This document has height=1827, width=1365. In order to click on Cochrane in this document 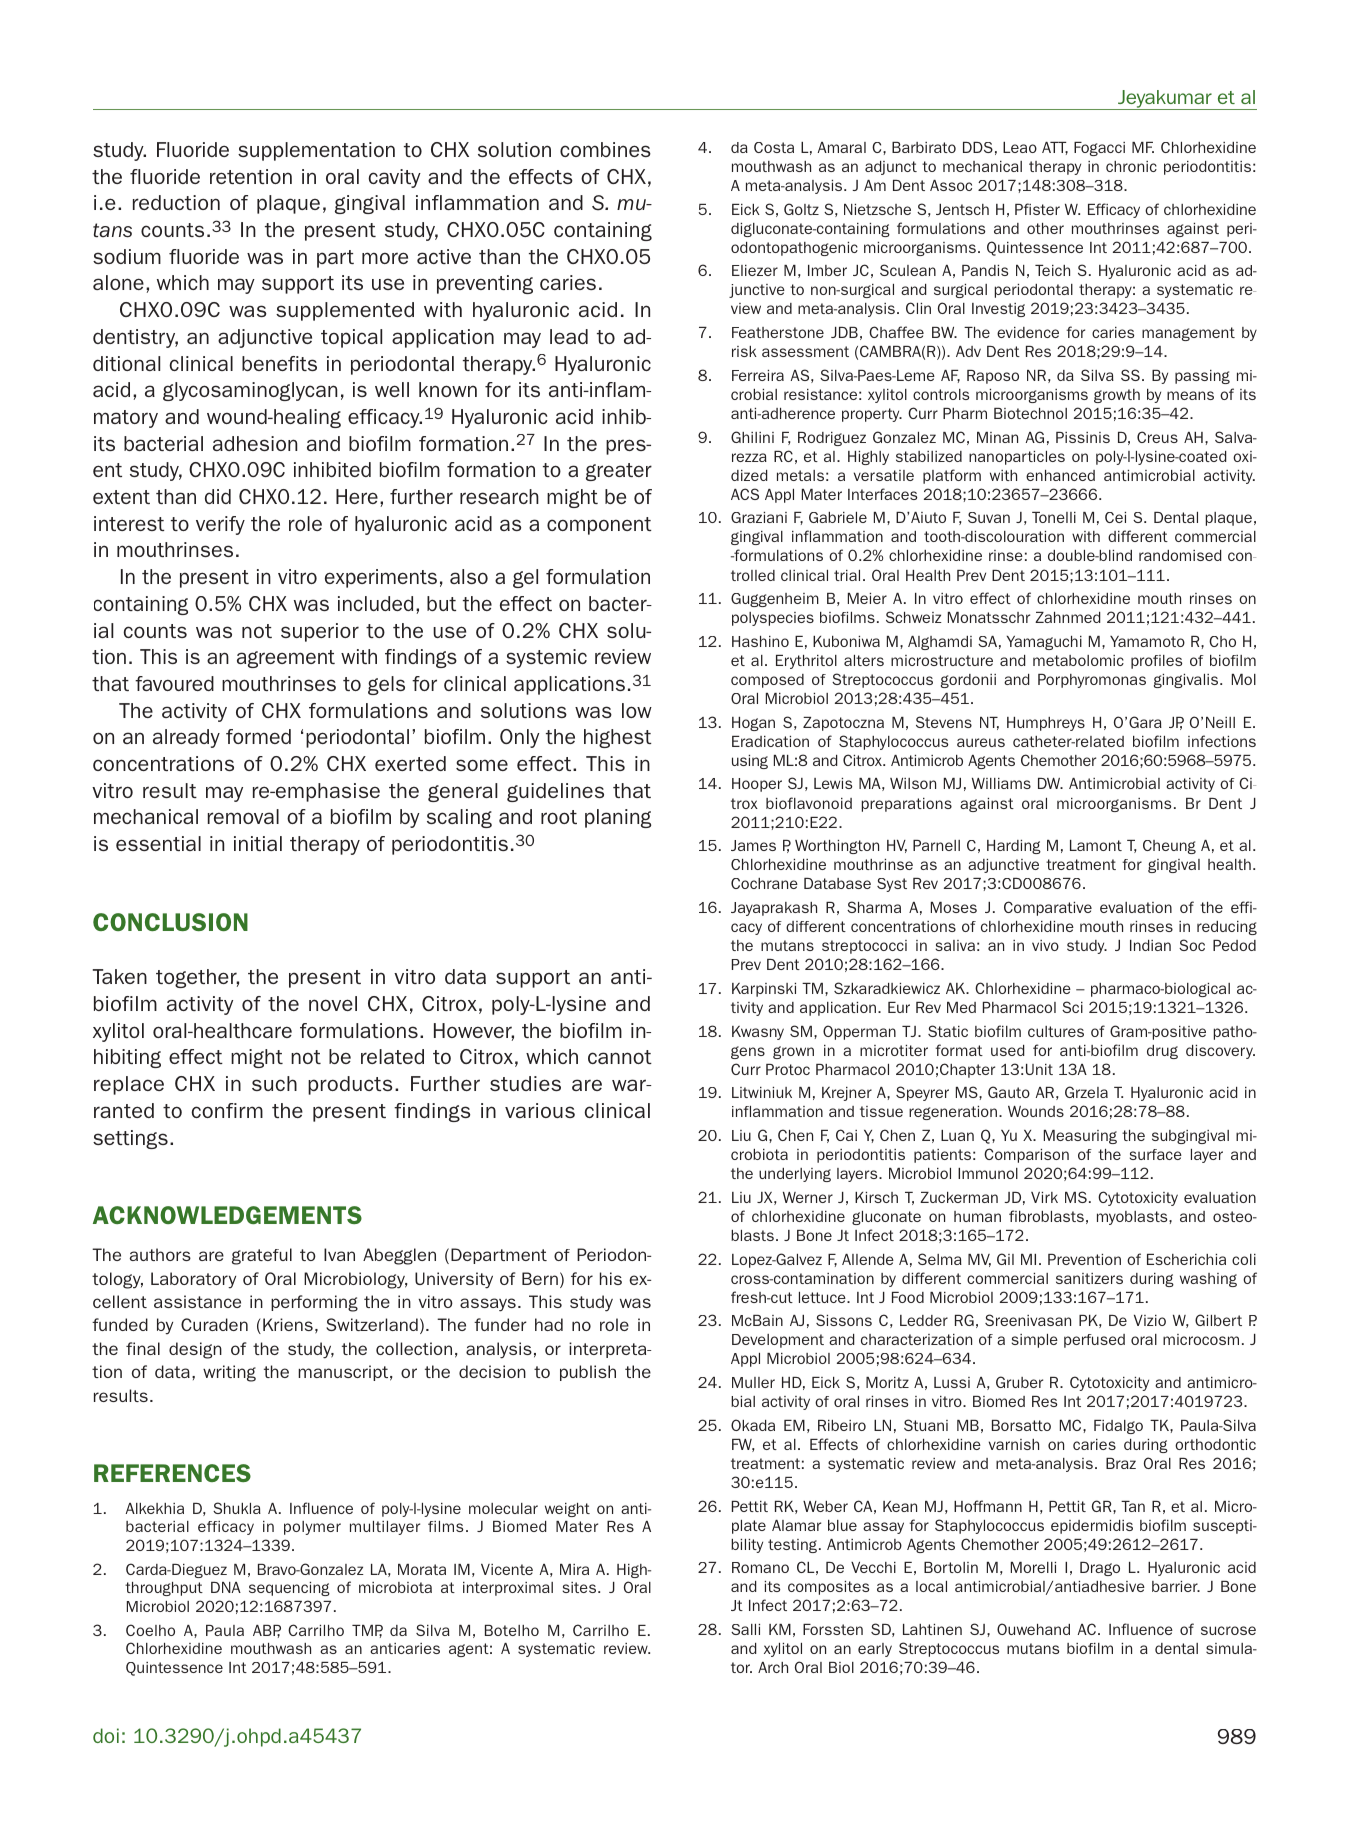, I will do `click(764, 883)`.
